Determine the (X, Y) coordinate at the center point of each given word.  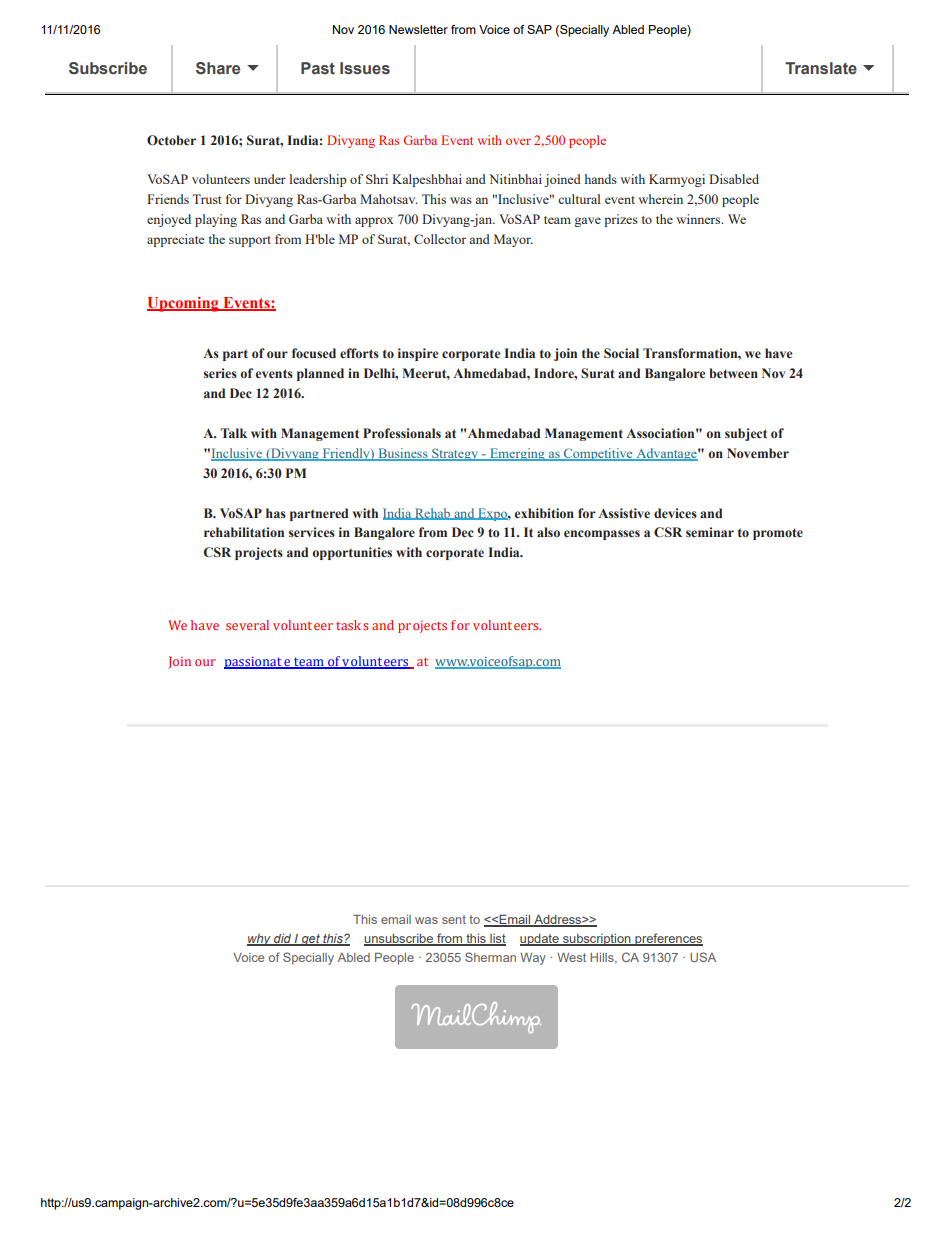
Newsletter (418, 29)
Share (218, 68)
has (276, 513)
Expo (492, 514)
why (260, 940)
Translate (821, 68)
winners (699, 219)
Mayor (513, 240)
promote (778, 534)
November (758, 453)
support (250, 241)
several (247, 625)
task (348, 625)
